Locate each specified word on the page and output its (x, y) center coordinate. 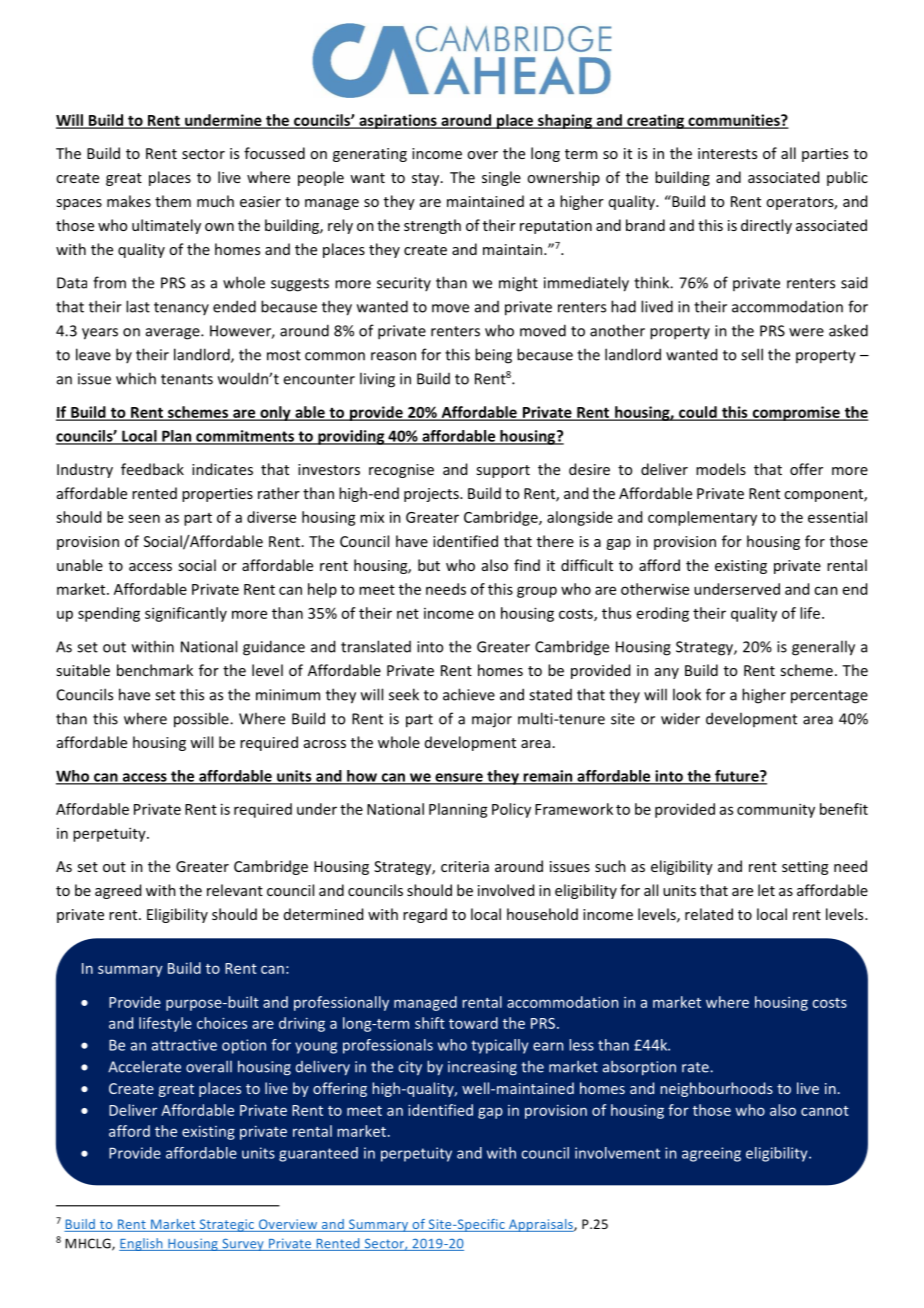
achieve (469, 694)
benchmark (155, 670)
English (142, 1244)
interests (727, 153)
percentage (829, 697)
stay (427, 179)
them (173, 201)
